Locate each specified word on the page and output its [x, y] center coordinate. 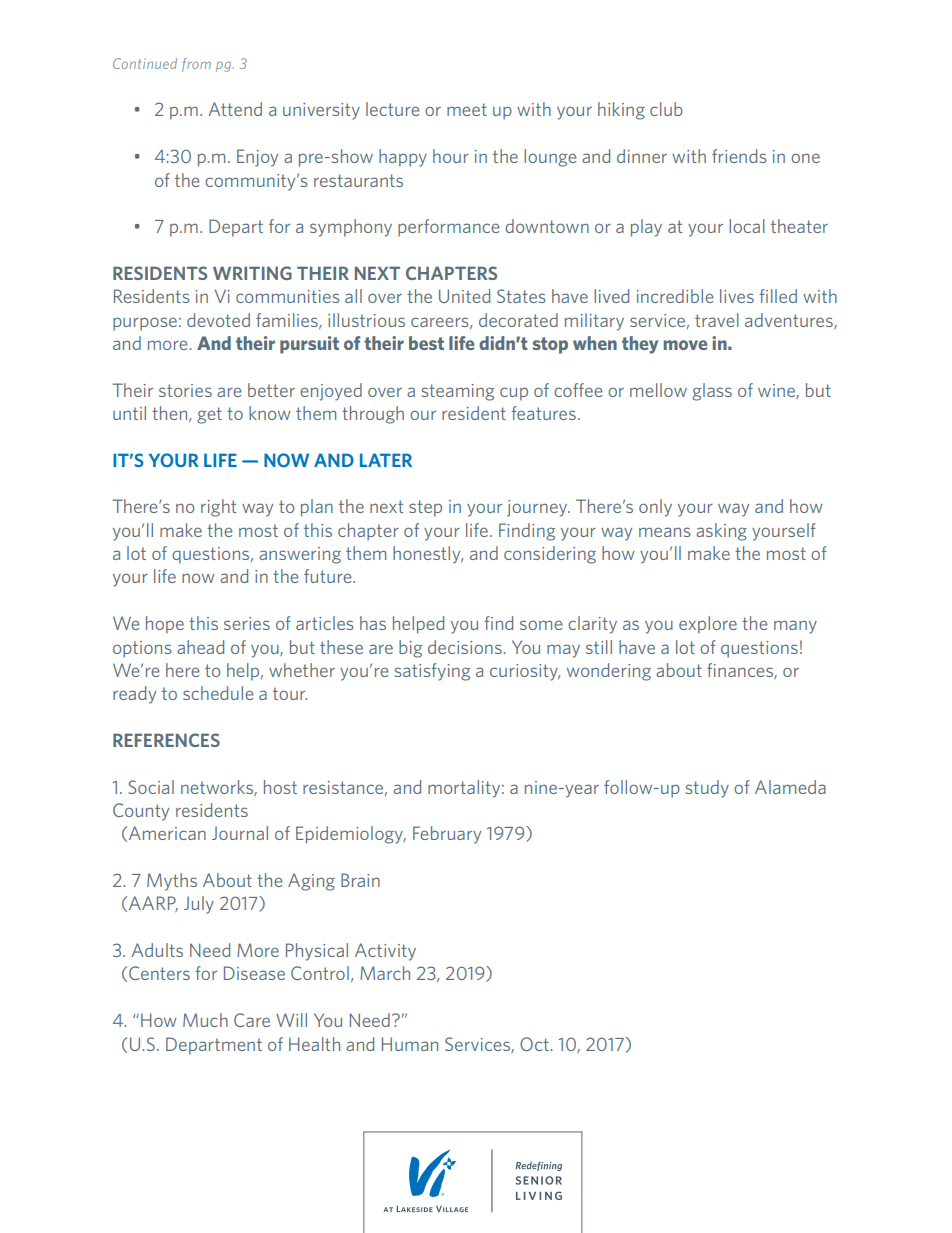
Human [410, 1044]
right [218, 508]
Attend [235, 109]
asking [721, 532]
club [666, 109]
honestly [428, 555]
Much [205, 1020]
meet [467, 109]
